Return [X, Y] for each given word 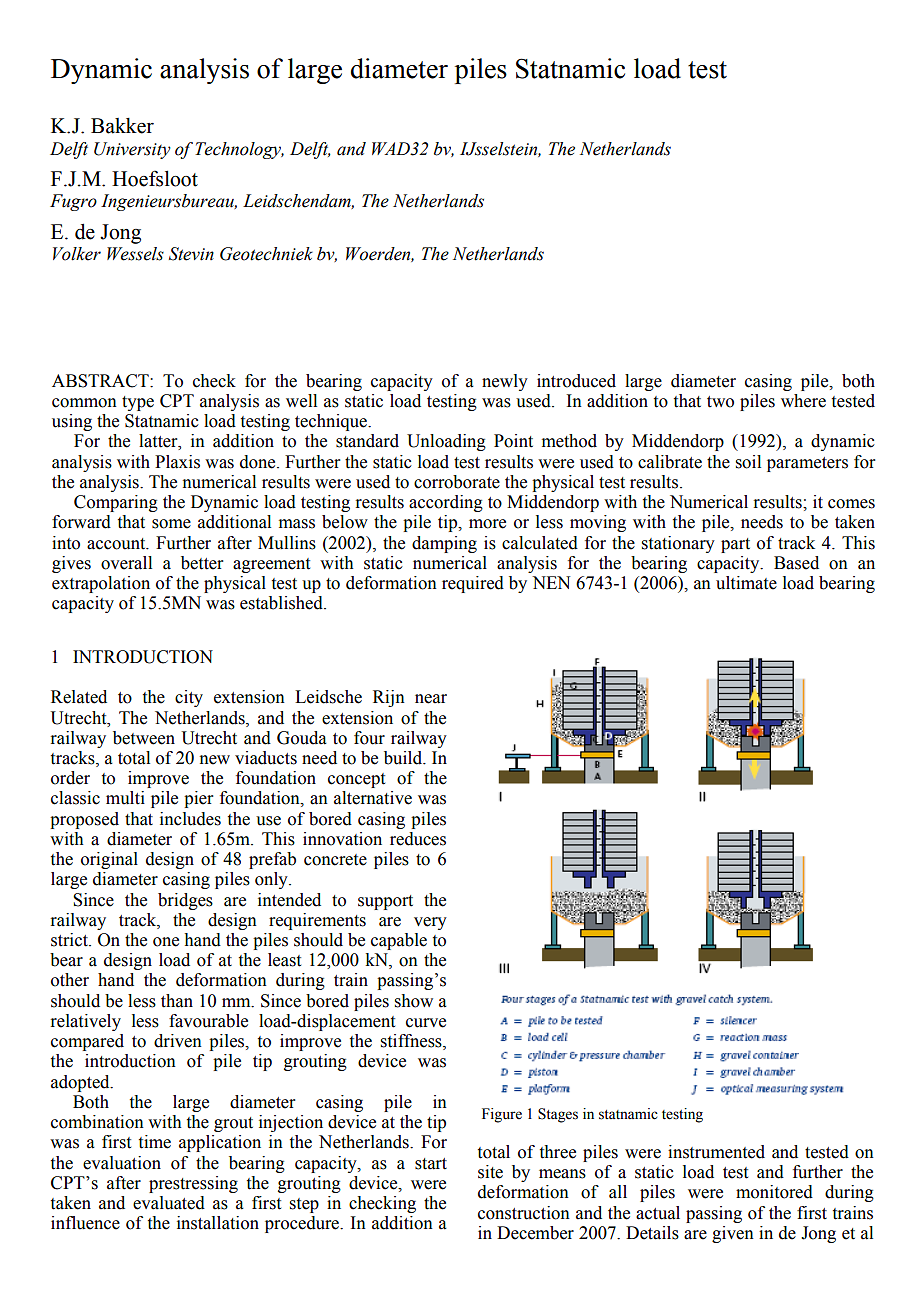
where [803, 401]
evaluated [169, 1203]
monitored [774, 1192]
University [132, 150]
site [490, 1172]
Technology [239, 150]
